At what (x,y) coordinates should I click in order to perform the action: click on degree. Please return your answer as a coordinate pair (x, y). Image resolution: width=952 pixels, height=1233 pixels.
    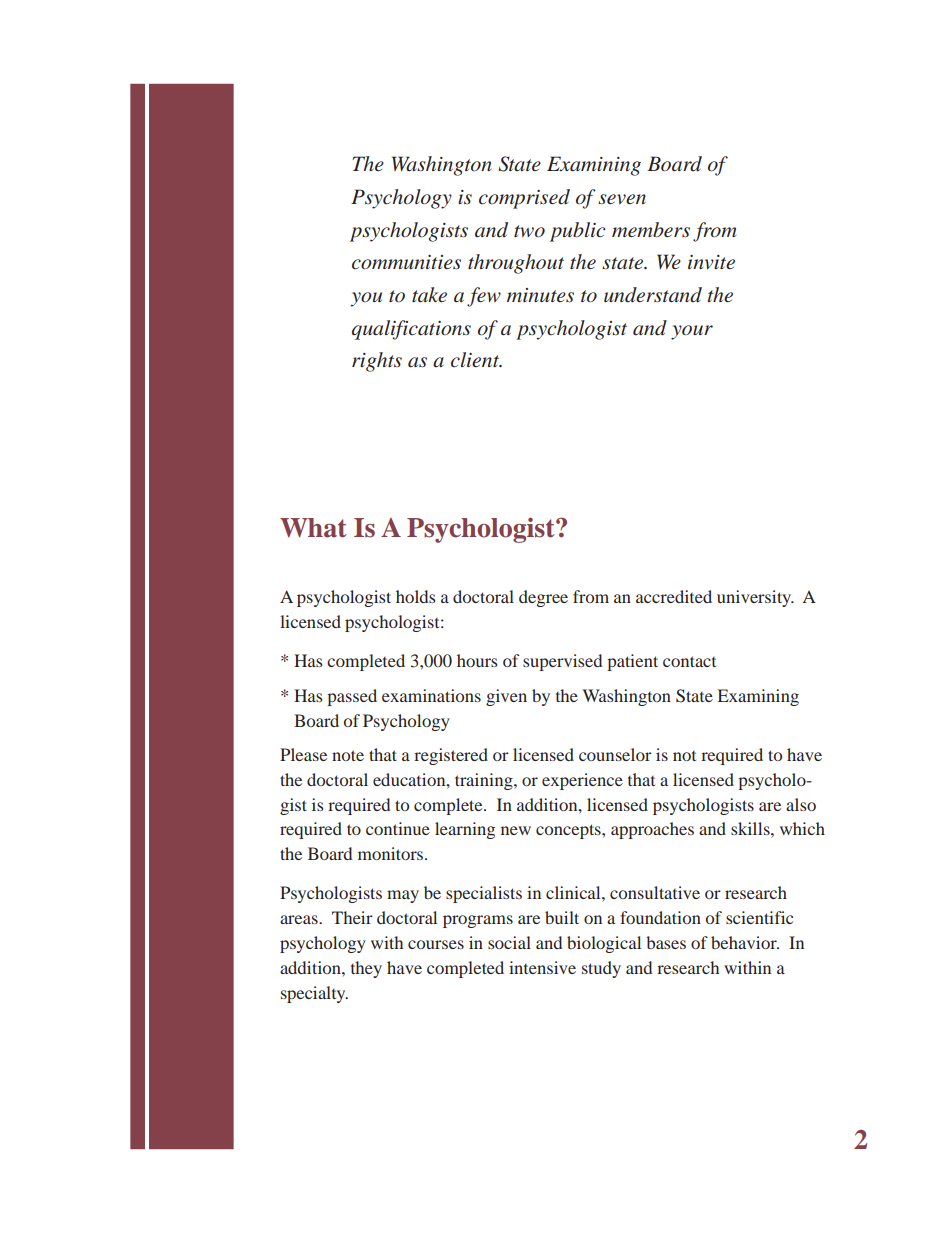
    Looking at the image, I should click on (543, 598).
